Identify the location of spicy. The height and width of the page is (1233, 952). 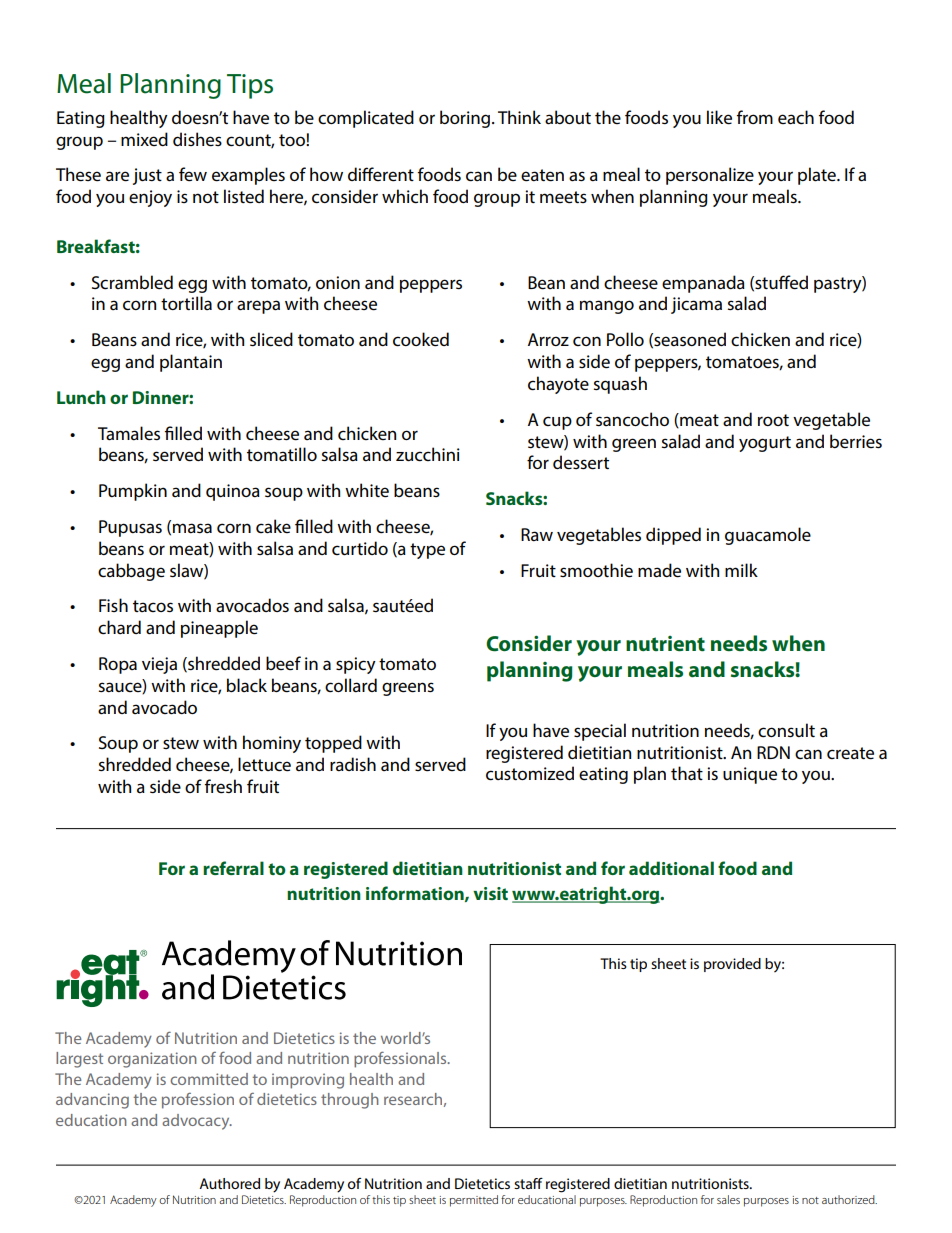
(356, 665).
